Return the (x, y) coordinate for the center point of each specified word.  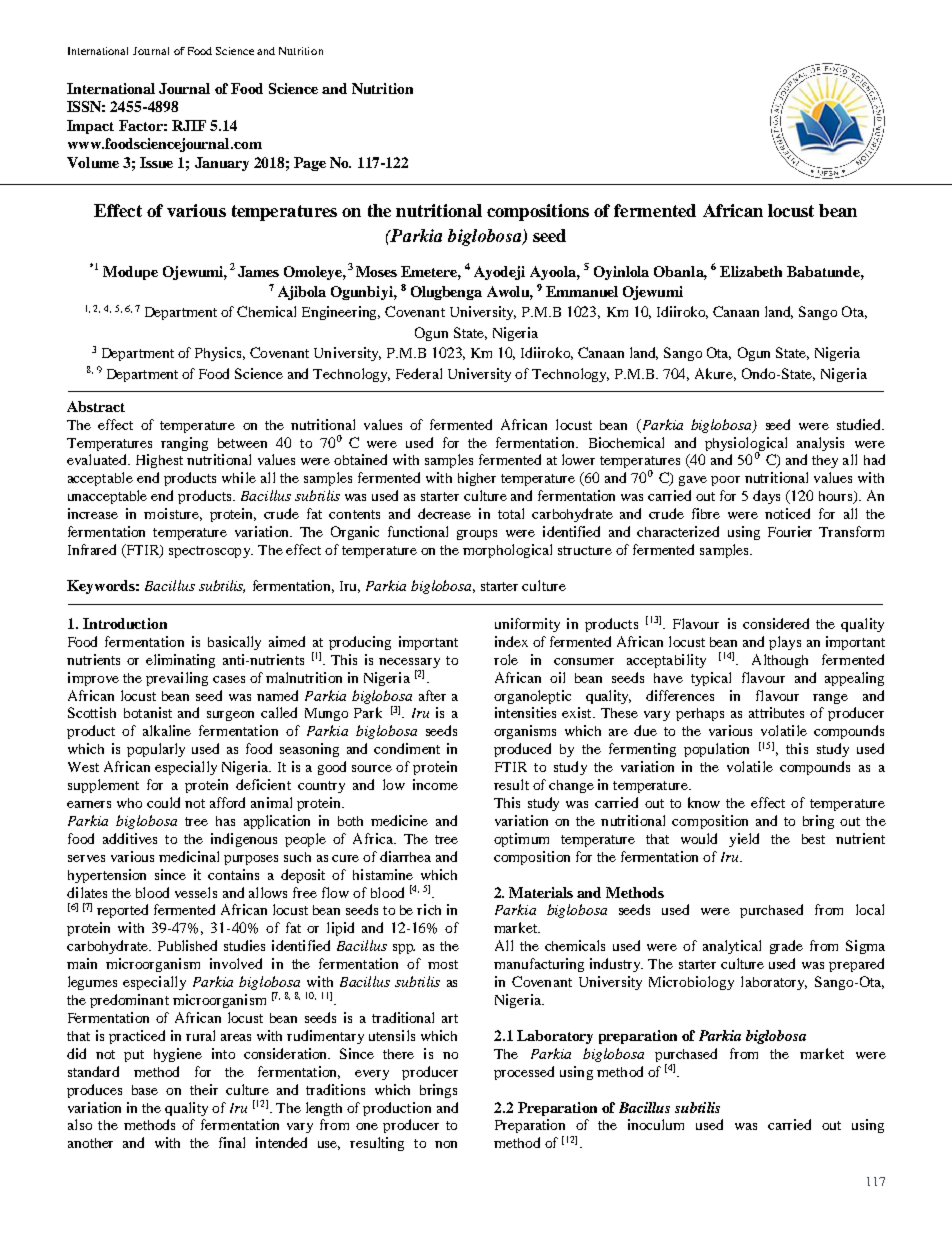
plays (785, 643)
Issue (156, 162)
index (511, 641)
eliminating (180, 661)
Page (310, 164)
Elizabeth (751, 271)
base (145, 1090)
